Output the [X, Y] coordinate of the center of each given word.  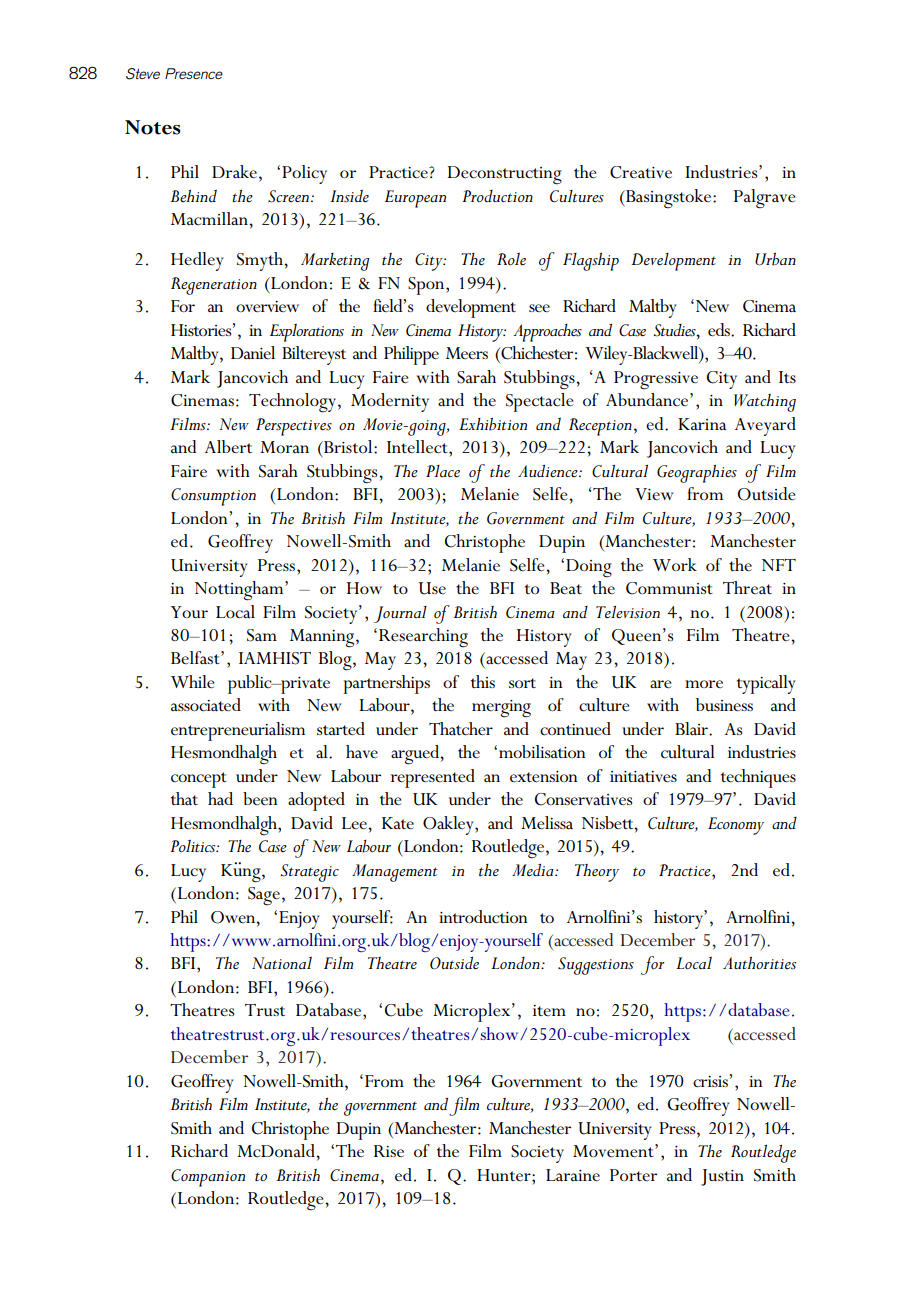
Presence [194, 73]
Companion [208, 1178]
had [220, 798]
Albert [228, 447]
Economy [736, 826]
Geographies [697, 474]
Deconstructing [505, 175]
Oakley [449, 825]
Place [443, 471]
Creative [641, 172]
